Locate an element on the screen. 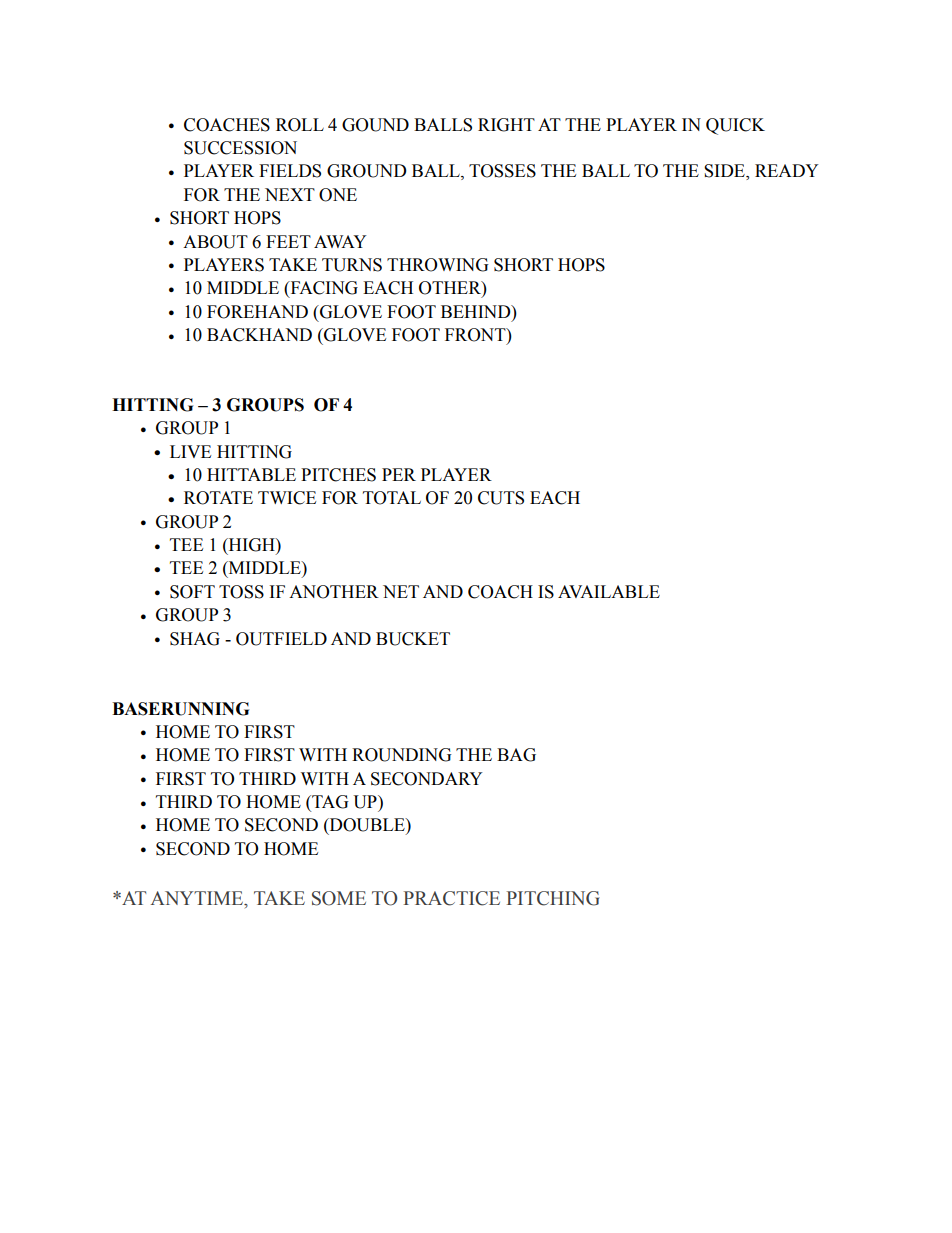 Image resolution: width=952 pixels, height=1233 pixels. BACKHAND is located at coordinates (259, 335).
